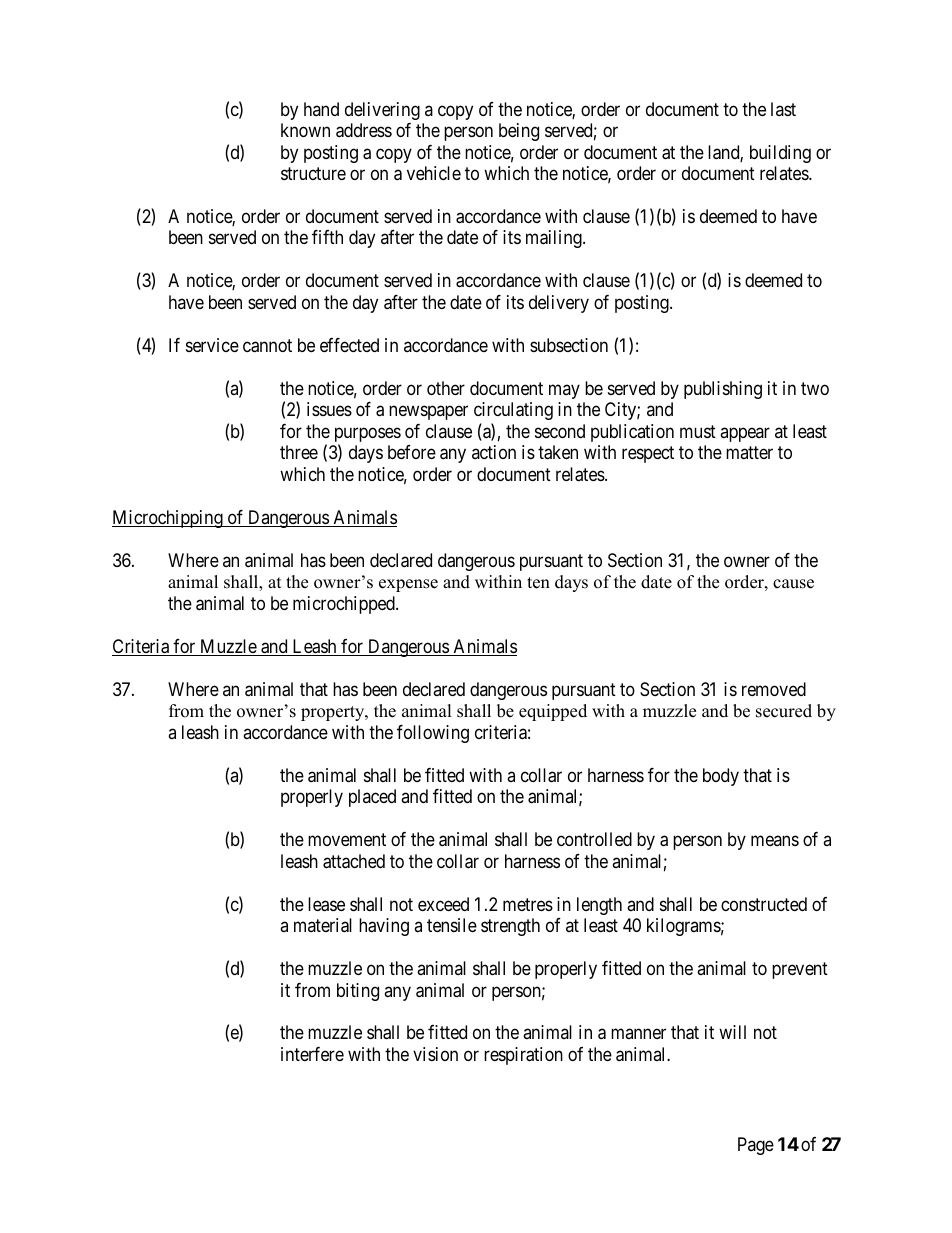 Image resolution: width=952 pixels, height=1233 pixels. Describe the element at coordinates (345, 605) in the screenshot. I see `microchipped` at that location.
